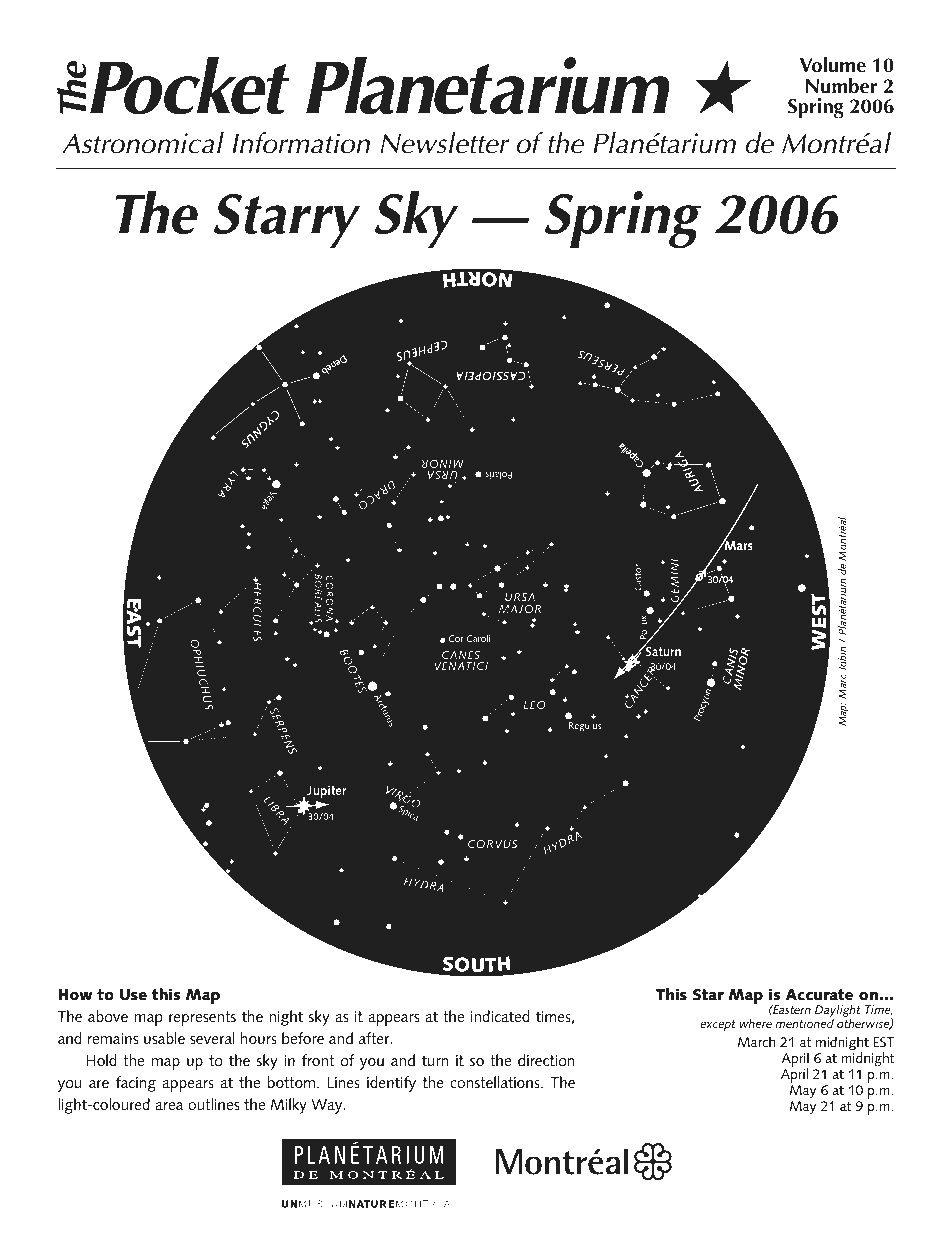 The image size is (952, 1233). What do you see at coordinates (496, 1082) in the screenshot?
I see `constellations` at bounding box center [496, 1082].
